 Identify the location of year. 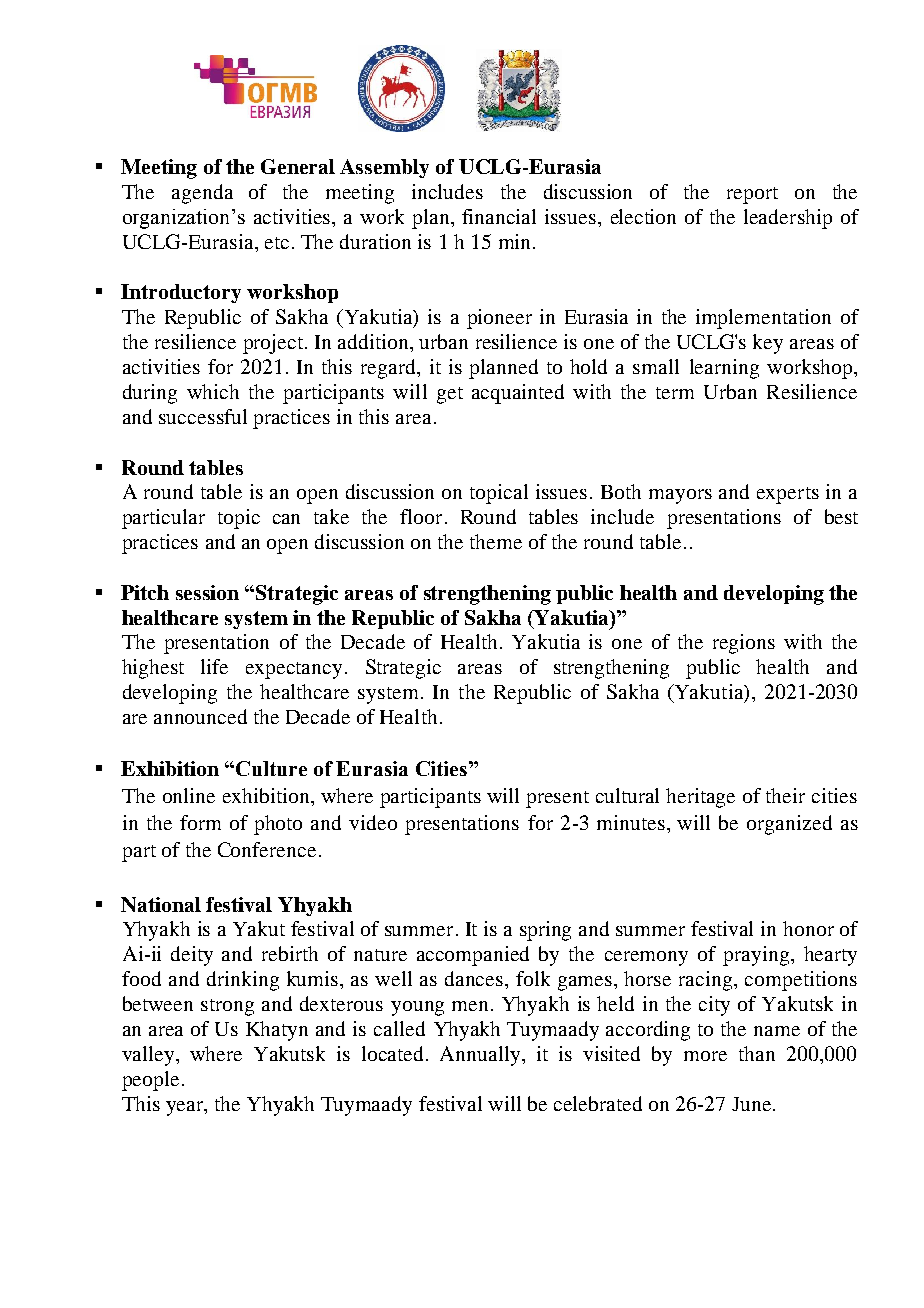
(186, 1108).
